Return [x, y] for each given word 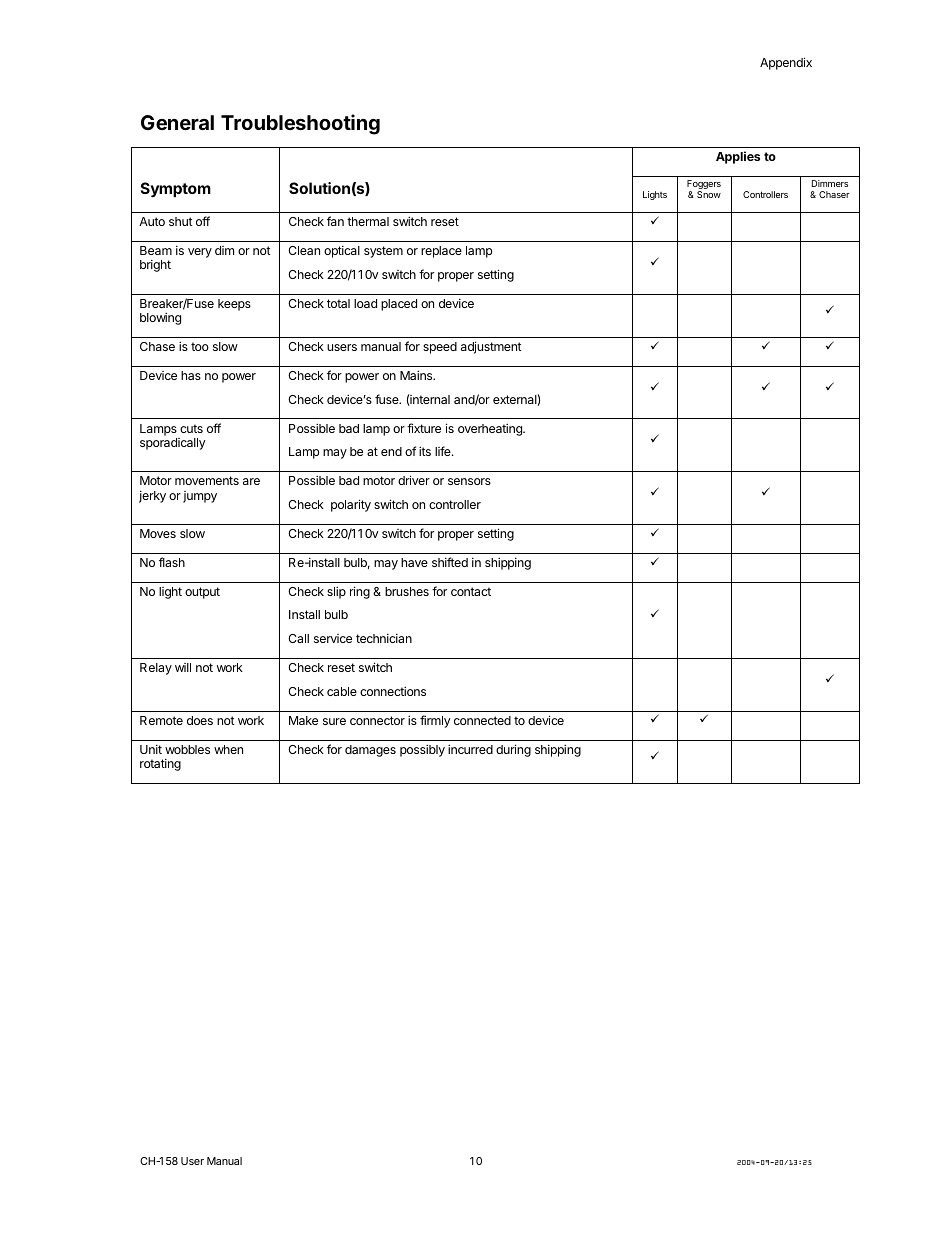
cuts [191, 428]
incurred [470, 749]
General [177, 122]
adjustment [491, 347]
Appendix [786, 63]
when [228, 749]
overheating [491, 429]
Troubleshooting [300, 124]
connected [482, 720]
